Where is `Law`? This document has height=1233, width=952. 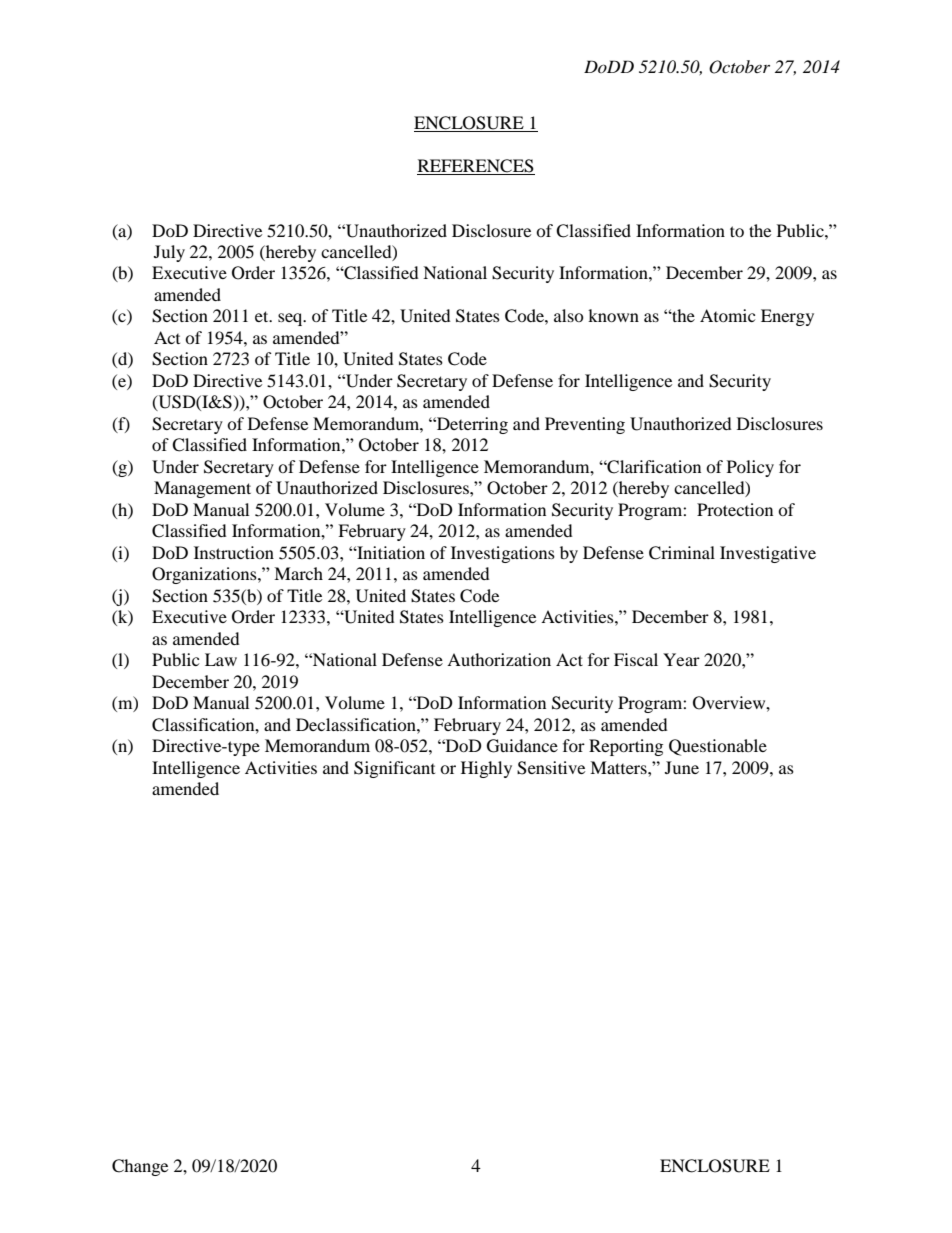
Law is located at coordinates (221, 659).
